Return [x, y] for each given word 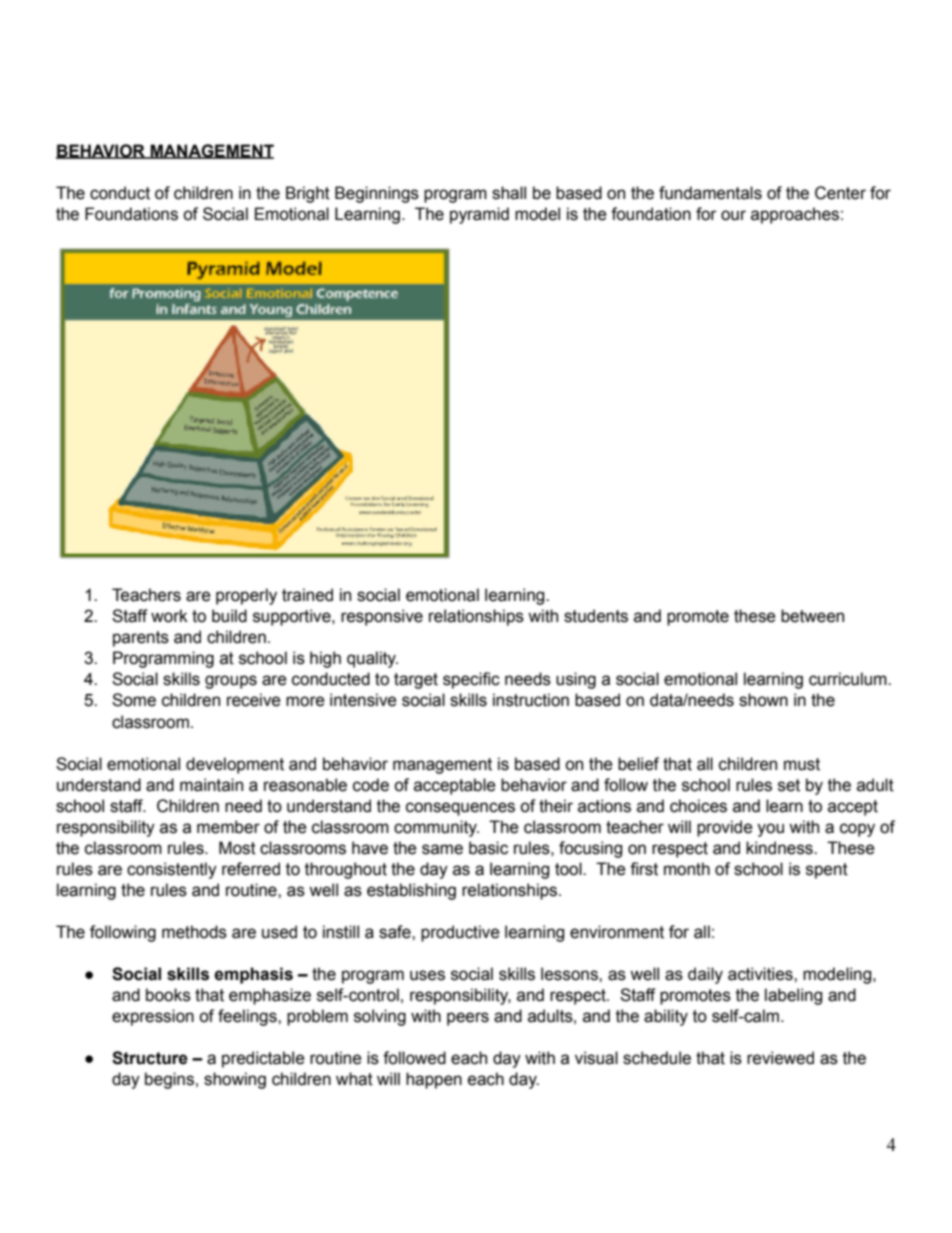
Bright [308, 194]
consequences [460, 809]
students [596, 616]
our [733, 215]
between [812, 616]
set [789, 785]
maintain [211, 785]
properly [246, 596]
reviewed [780, 1058]
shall [509, 193]
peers [468, 1019]
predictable [263, 1059]
